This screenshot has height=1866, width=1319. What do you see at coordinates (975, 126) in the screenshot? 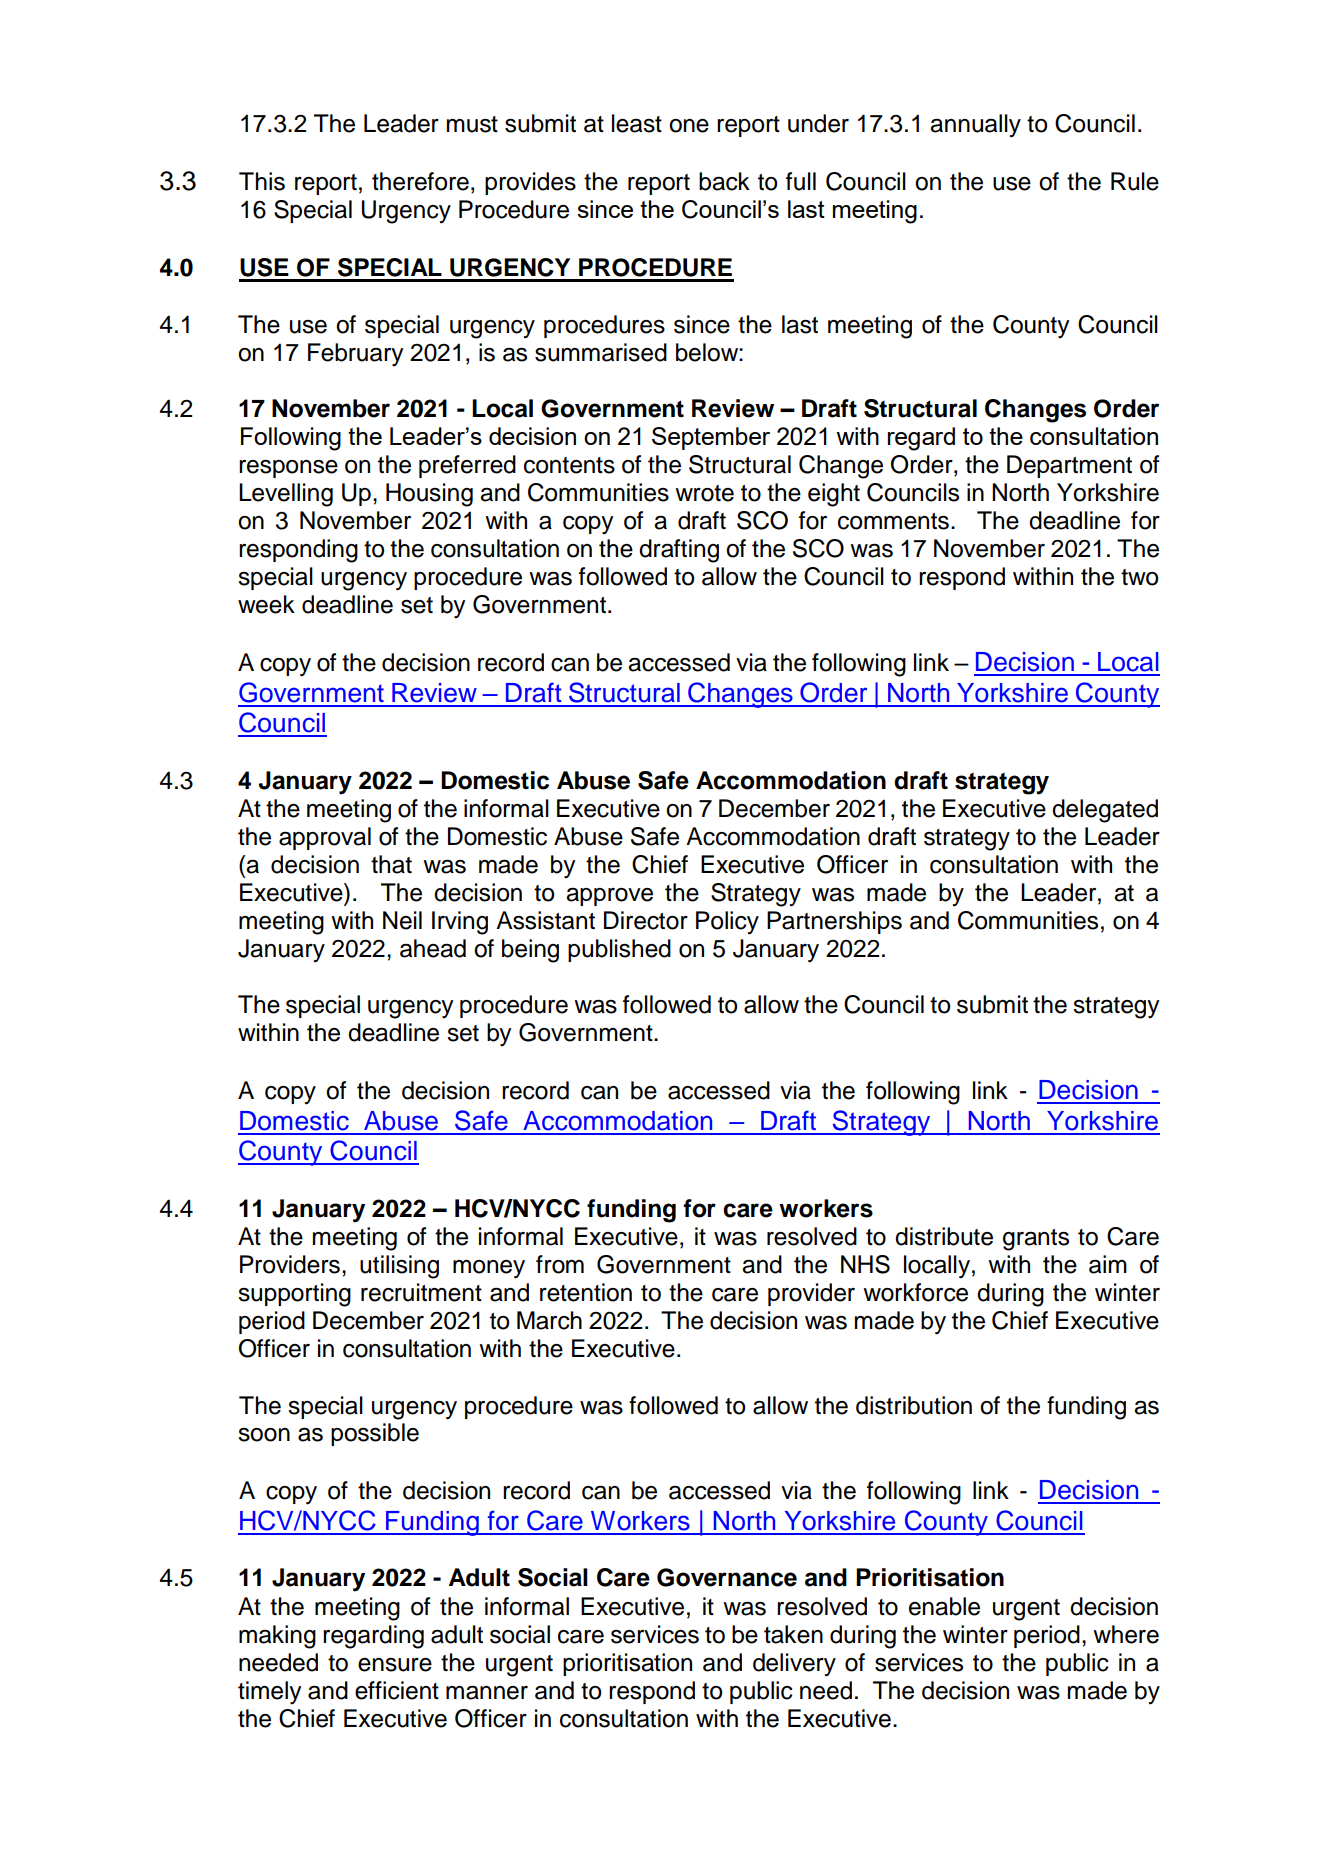
I see `annually` at bounding box center [975, 126].
